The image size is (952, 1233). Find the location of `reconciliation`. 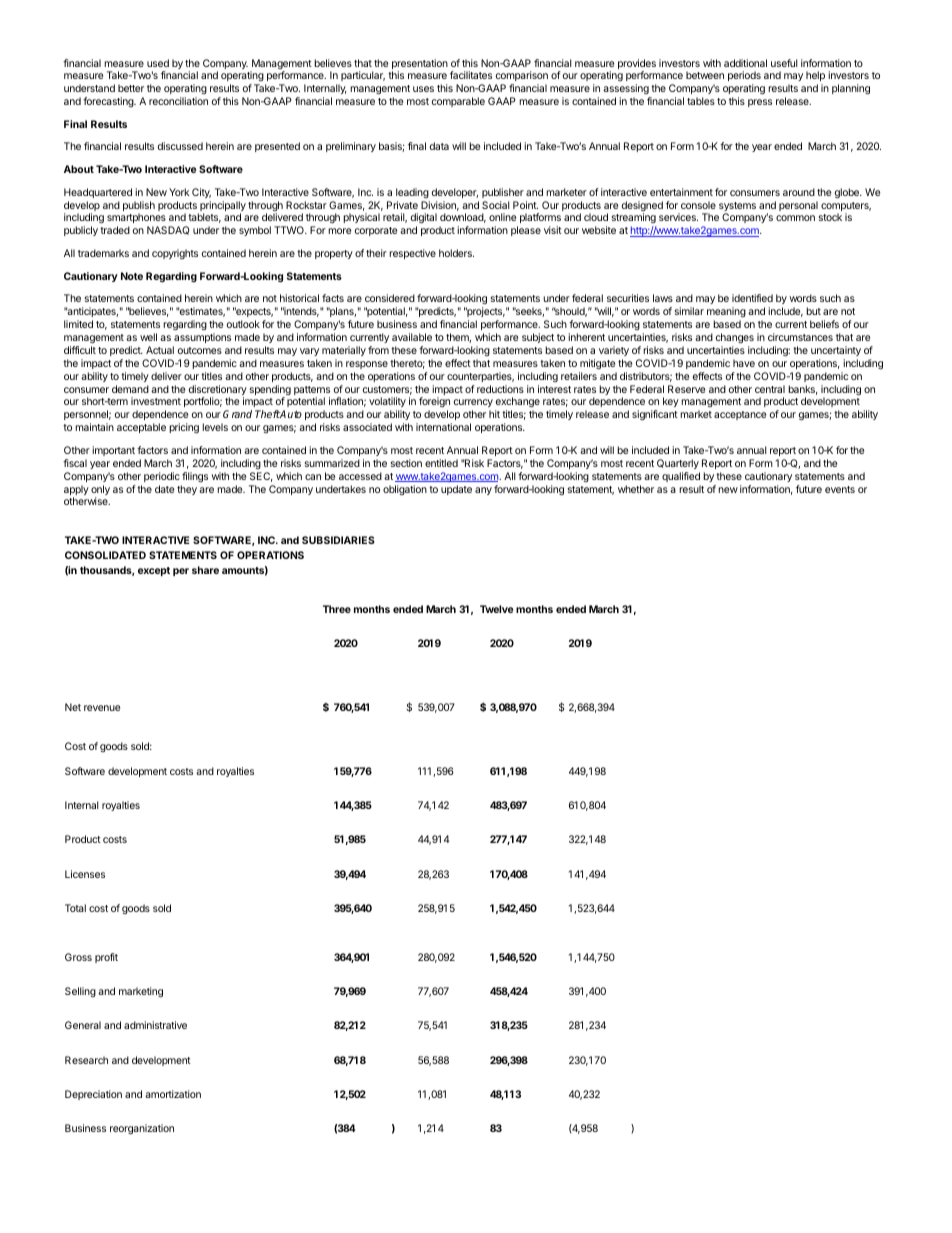

reconciliation is located at coordinates (178, 101).
